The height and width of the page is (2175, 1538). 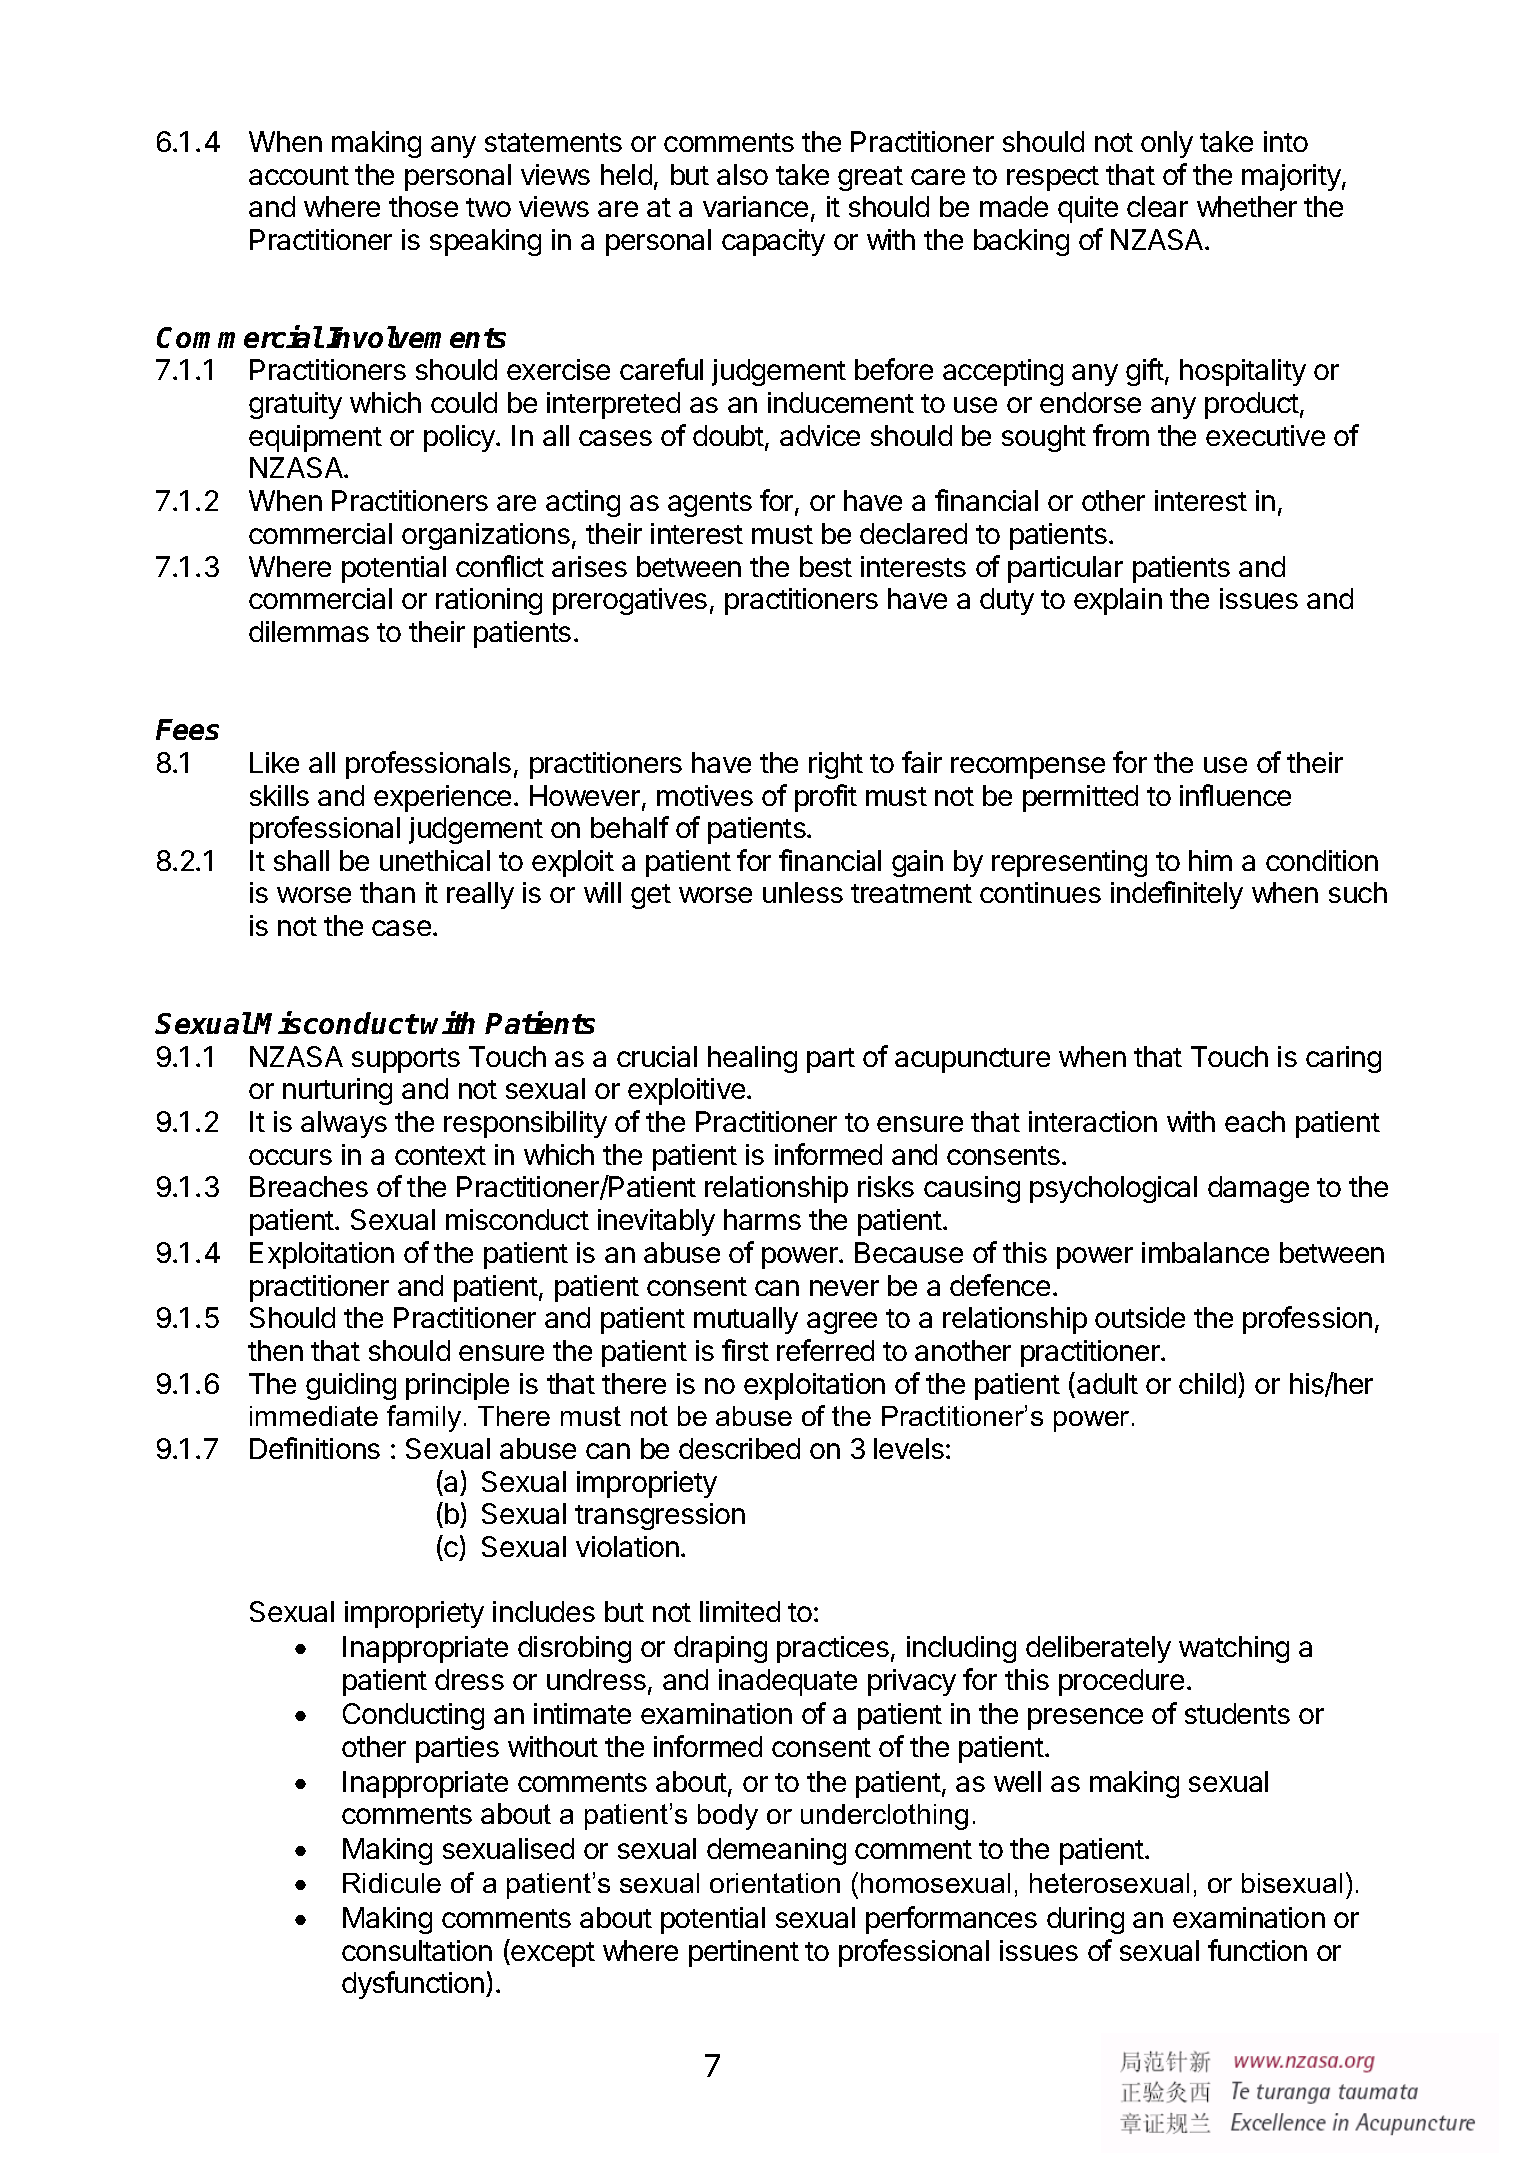 What do you see at coordinates (826, 566) in the page?
I see `best` at bounding box center [826, 566].
